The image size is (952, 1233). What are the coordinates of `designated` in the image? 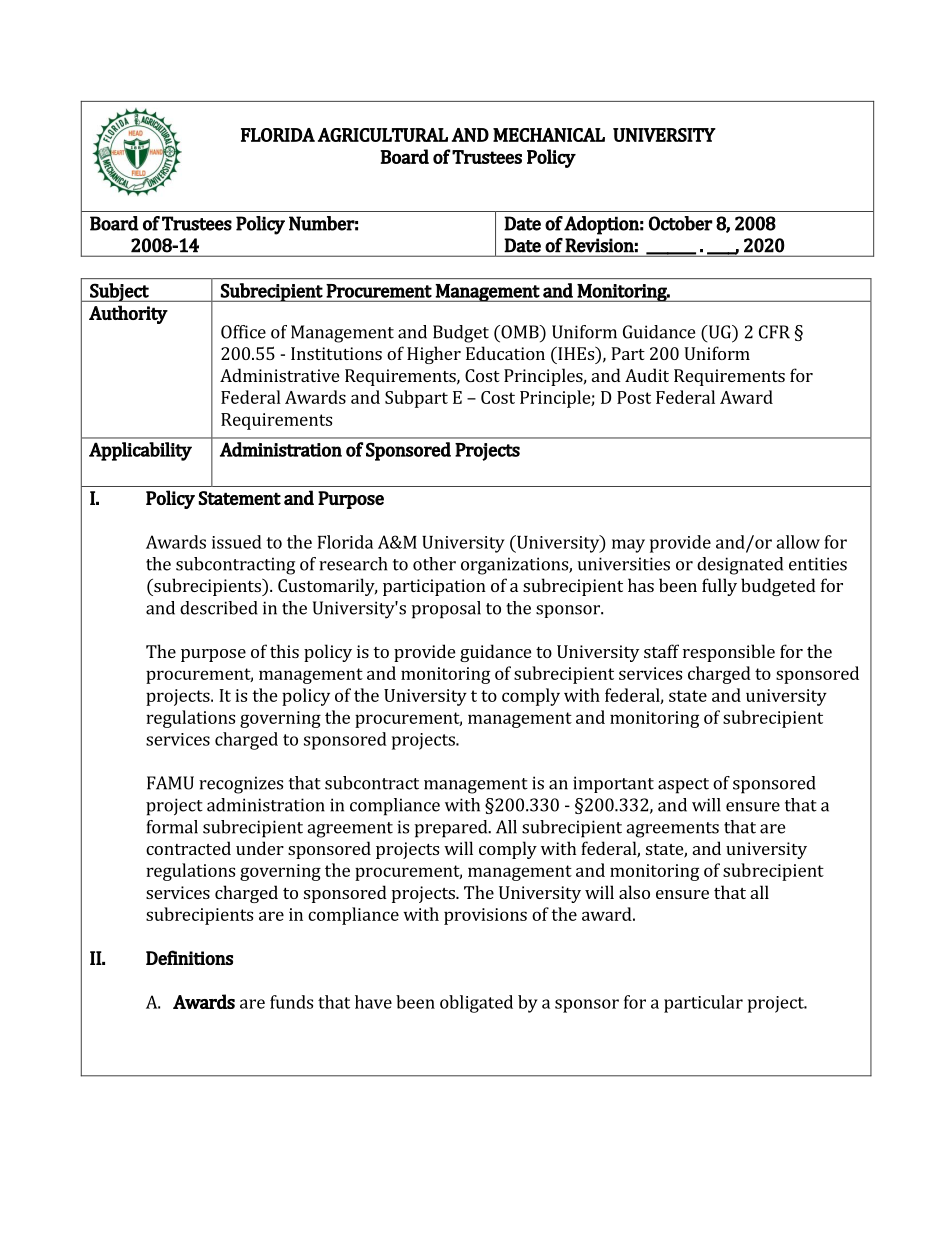 It's located at (740, 566).
